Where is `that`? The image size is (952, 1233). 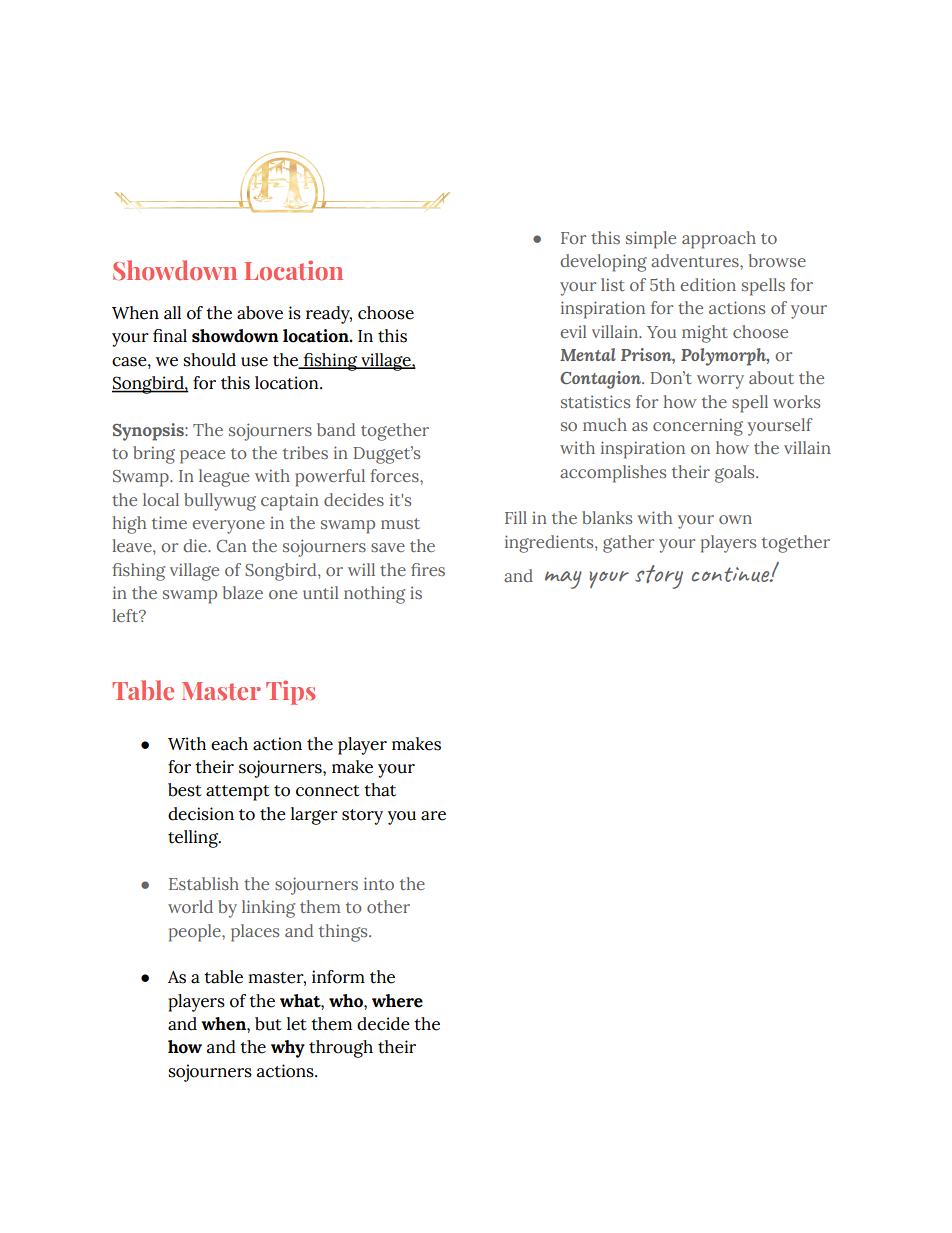
that is located at coordinates (380, 790).
